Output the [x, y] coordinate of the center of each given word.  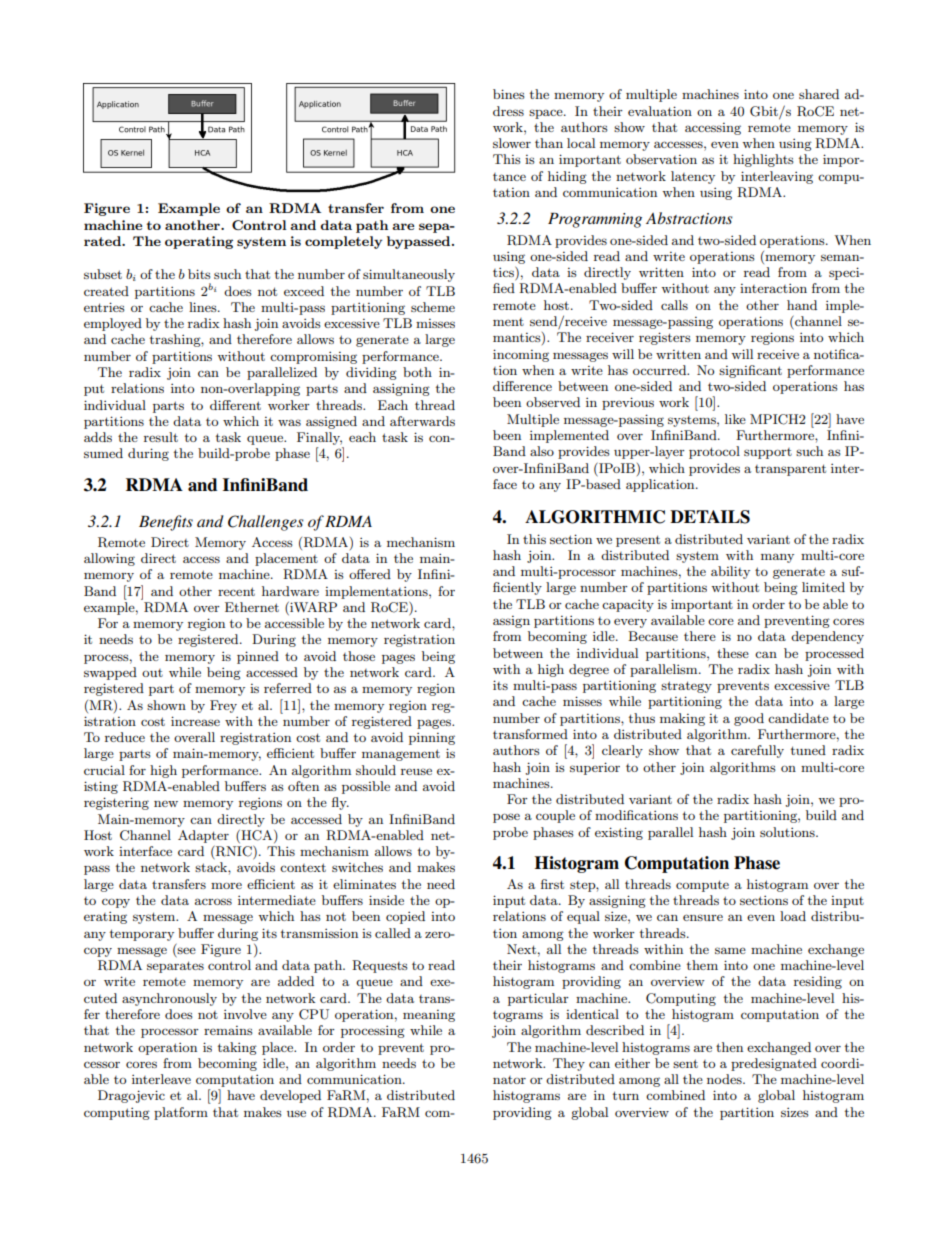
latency [693, 177]
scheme [433, 307]
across [213, 901]
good [749, 719]
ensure [703, 917]
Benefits [166, 523]
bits [199, 274]
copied [405, 917]
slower [512, 143]
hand [802, 305]
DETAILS [710, 517]
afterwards [422, 421]
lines [204, 307]
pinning [432, 738]
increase [195, 721]
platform [181, 1113]
